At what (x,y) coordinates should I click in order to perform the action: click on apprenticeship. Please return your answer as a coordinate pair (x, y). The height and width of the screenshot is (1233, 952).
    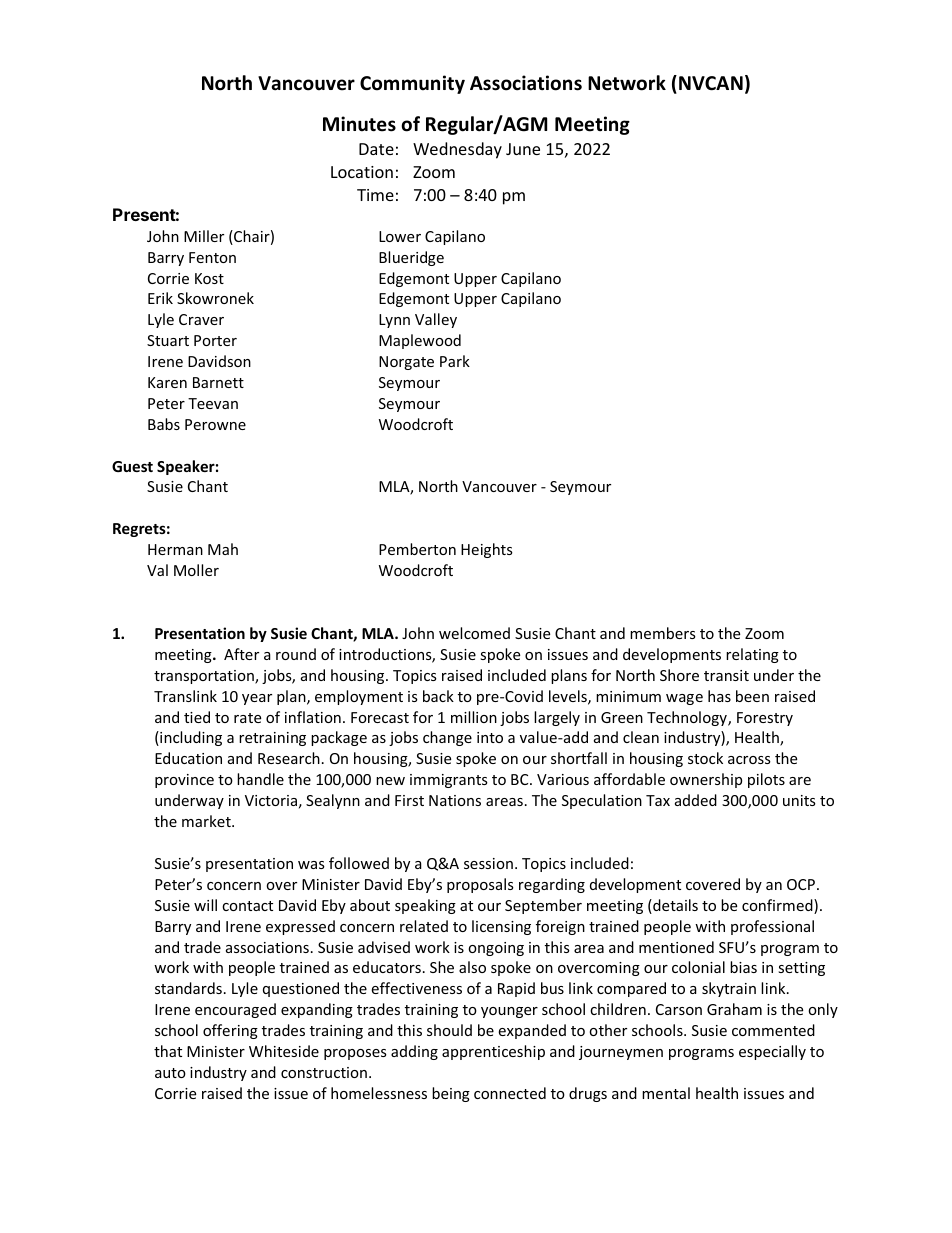
    Looking at the image, I should click on (493, 1052).
